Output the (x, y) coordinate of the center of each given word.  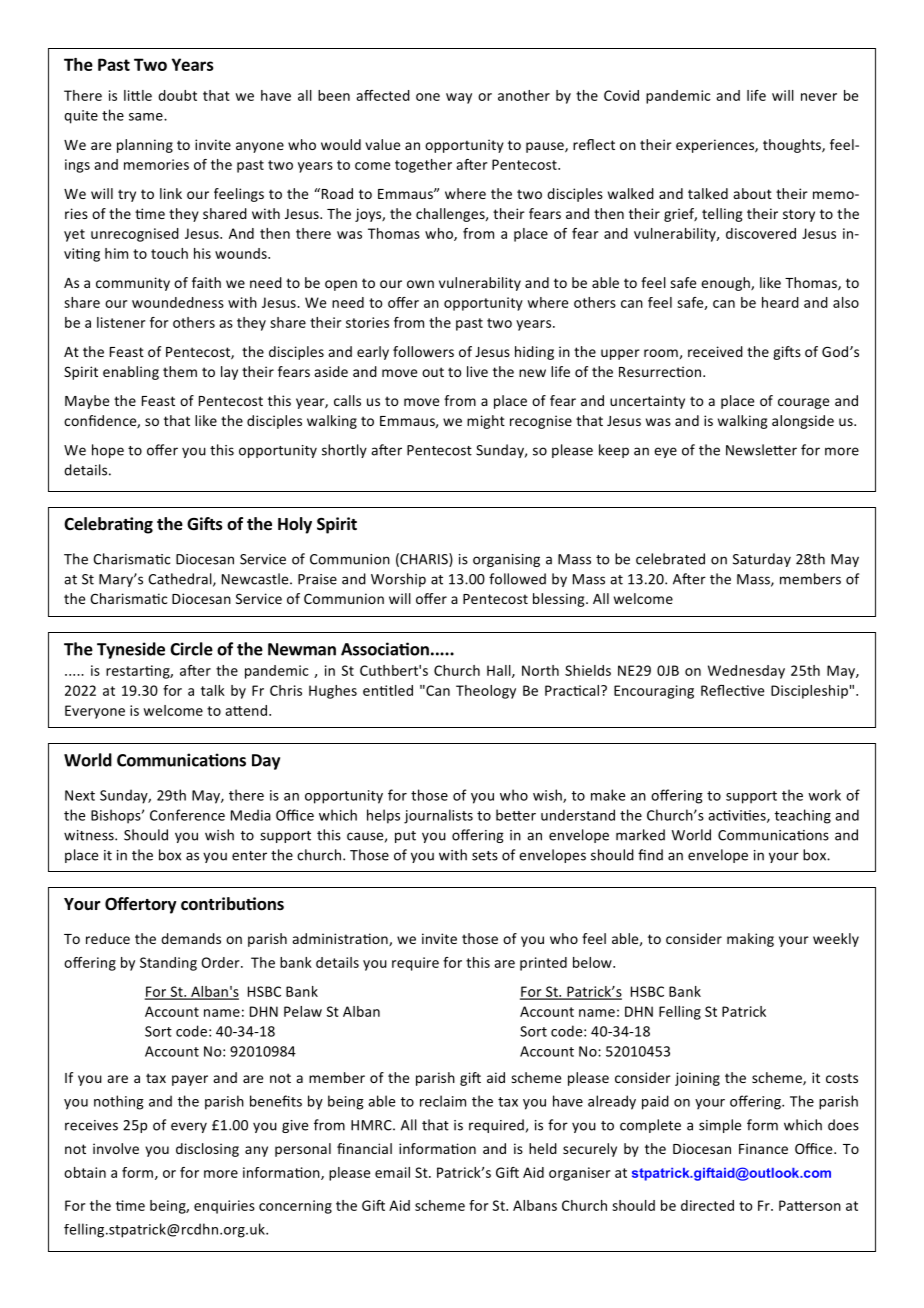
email (392, 1172)
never (819, 97)
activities (738, 816)
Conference (187, 815)
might (486, 422)
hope (108, 451)
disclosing (207, 1150)
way (459, 98)
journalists (438, 816)
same (147, 117)
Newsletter (761, 450)
